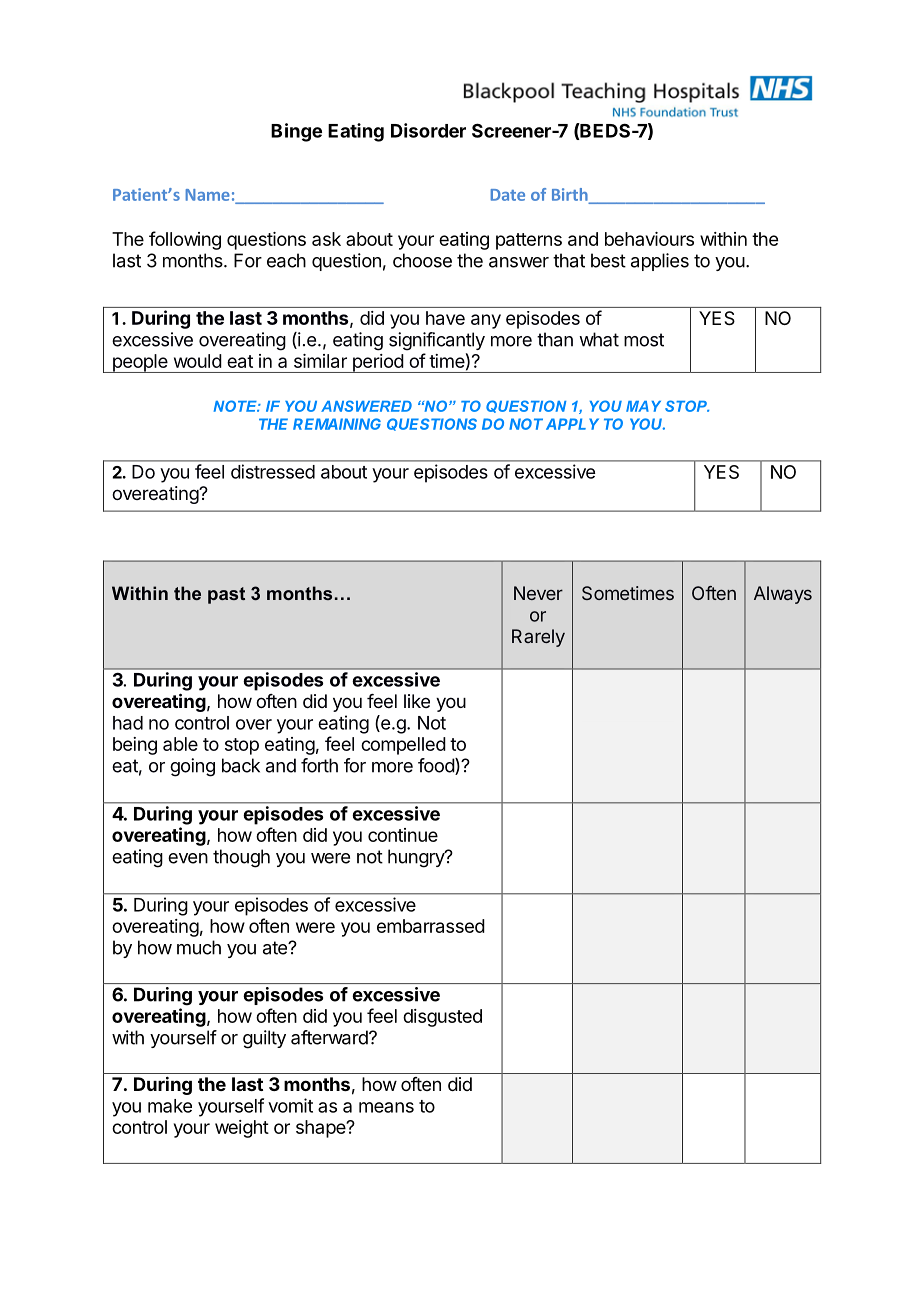 Image resolution: width=924 pixels, height=1308 pixels. What do you see at coordinates (170, 1106) in the screenshot?
I see `make` at bounding box center [170, 1106].
